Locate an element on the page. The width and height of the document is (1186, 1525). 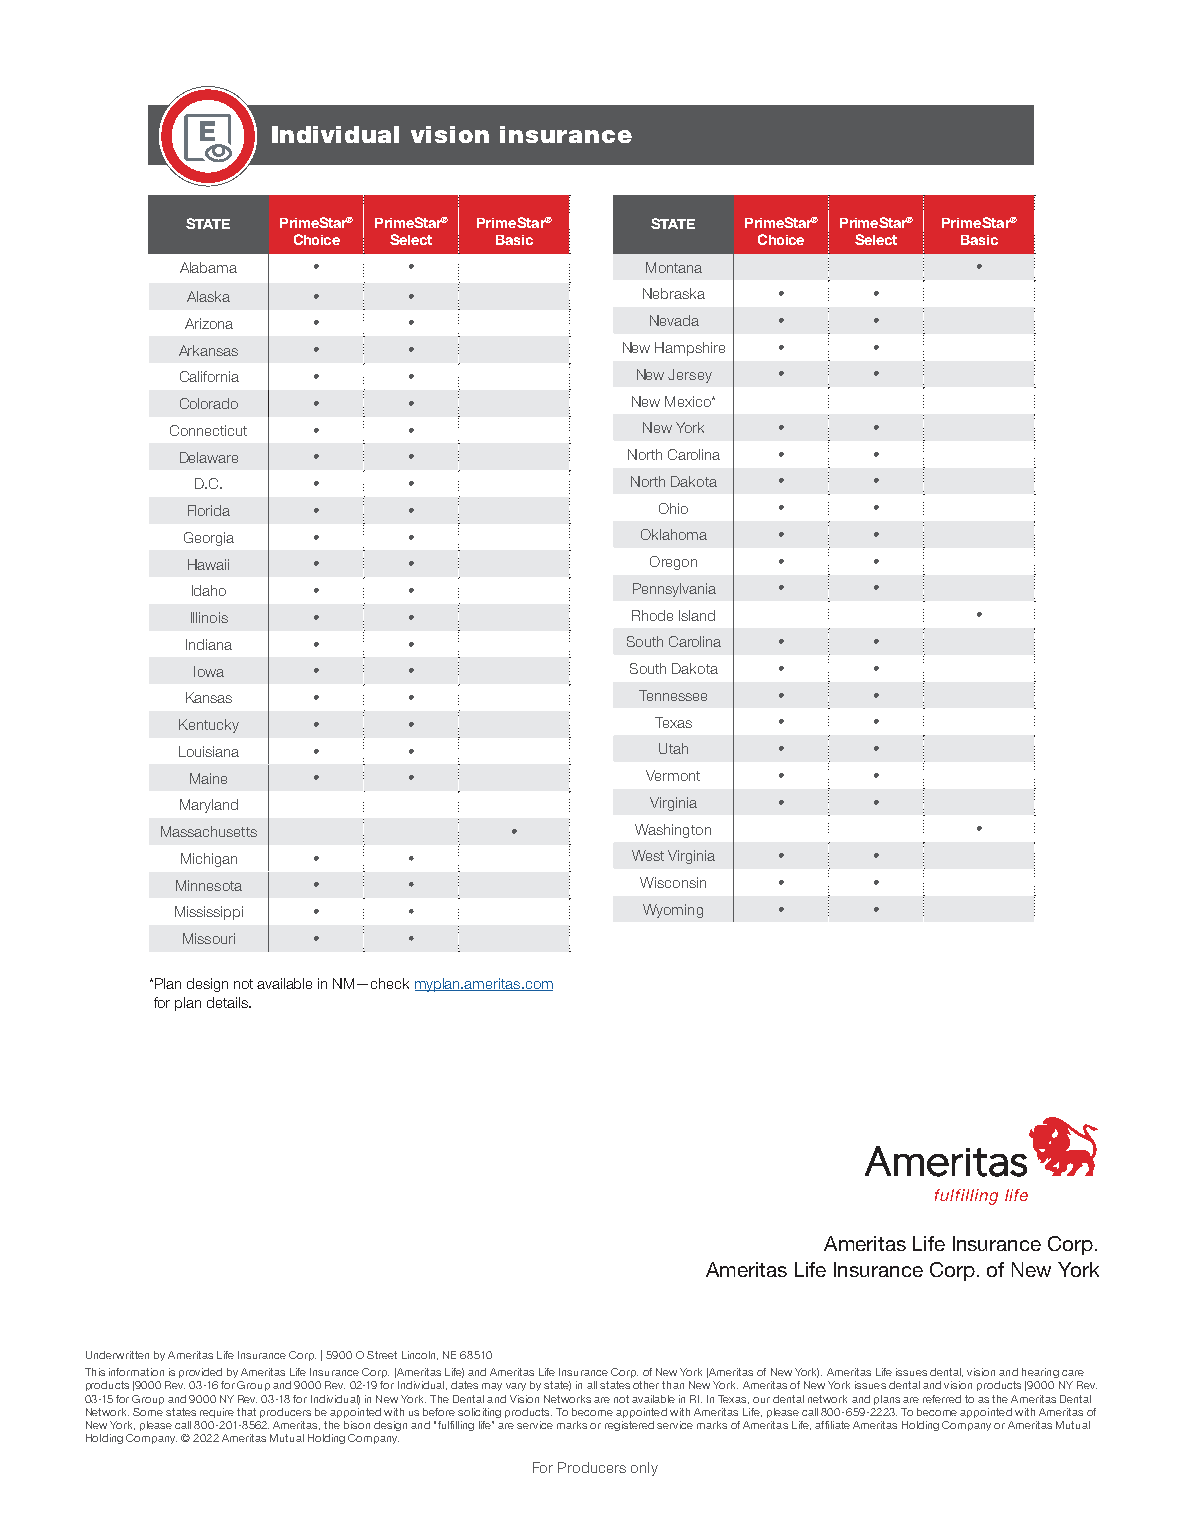
Alaska is located at coordinates (208, 296).
